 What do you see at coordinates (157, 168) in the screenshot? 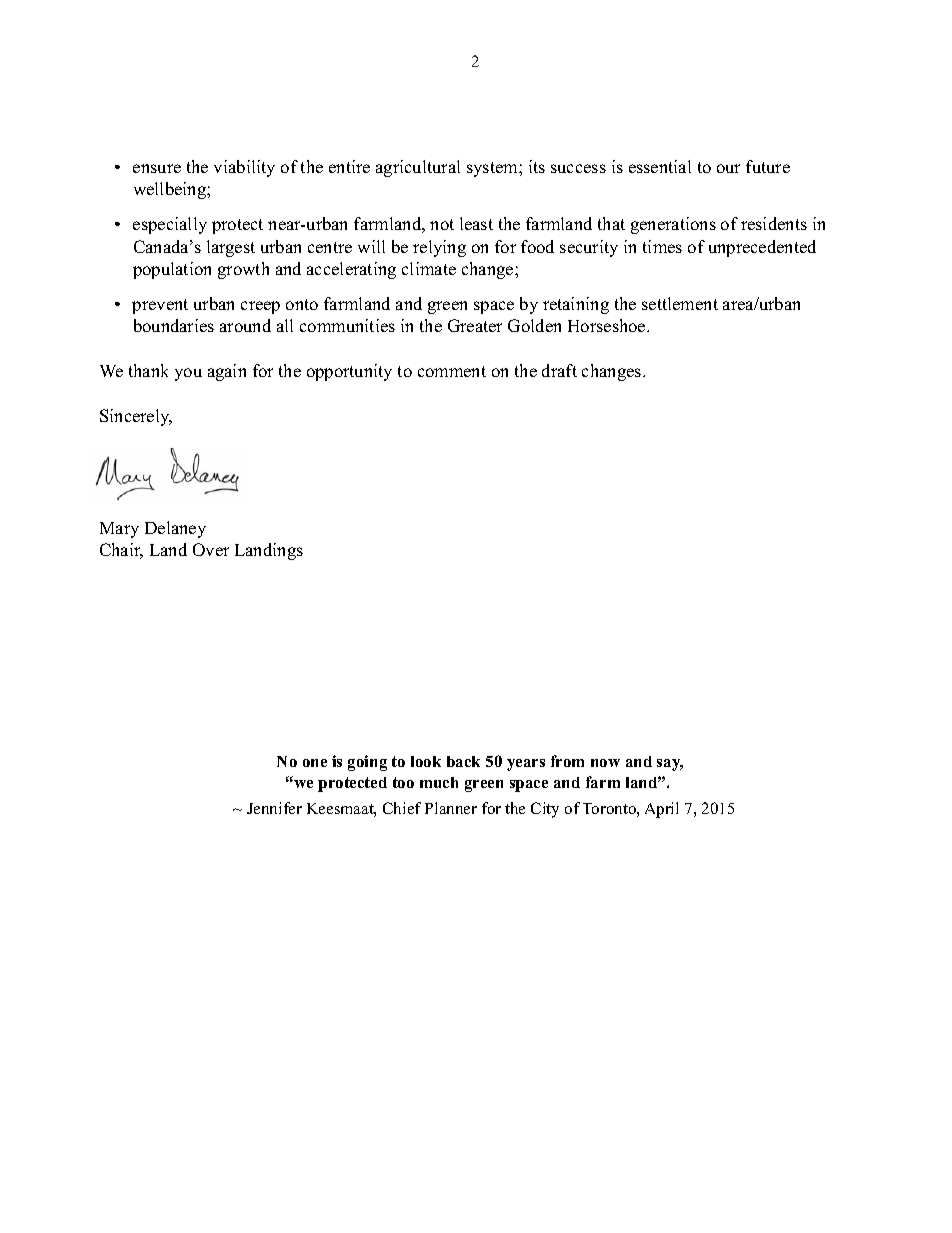
I see `ensure` at bounding box center [157, 168].
